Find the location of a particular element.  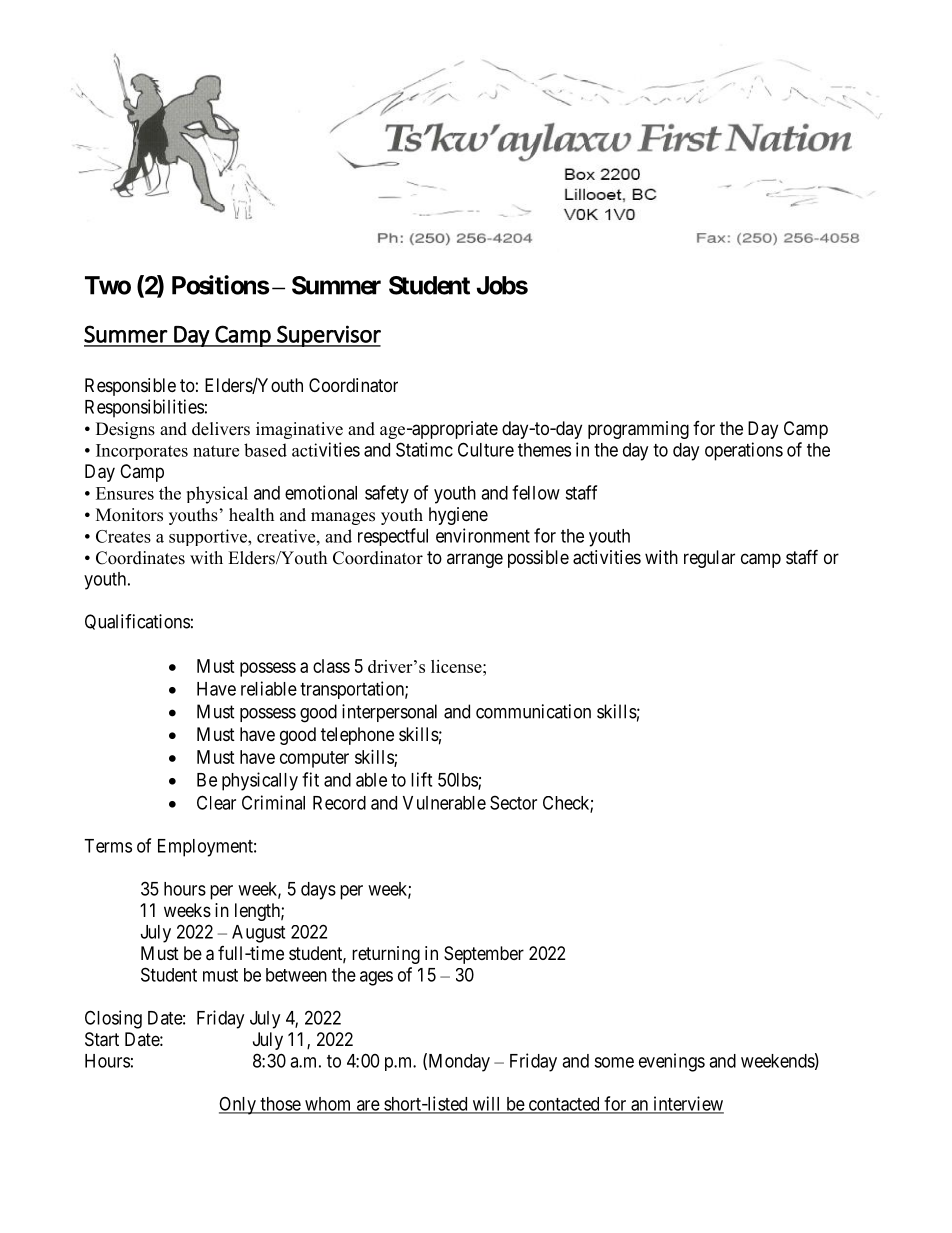

Only is located at coordinates (238, 1106).
